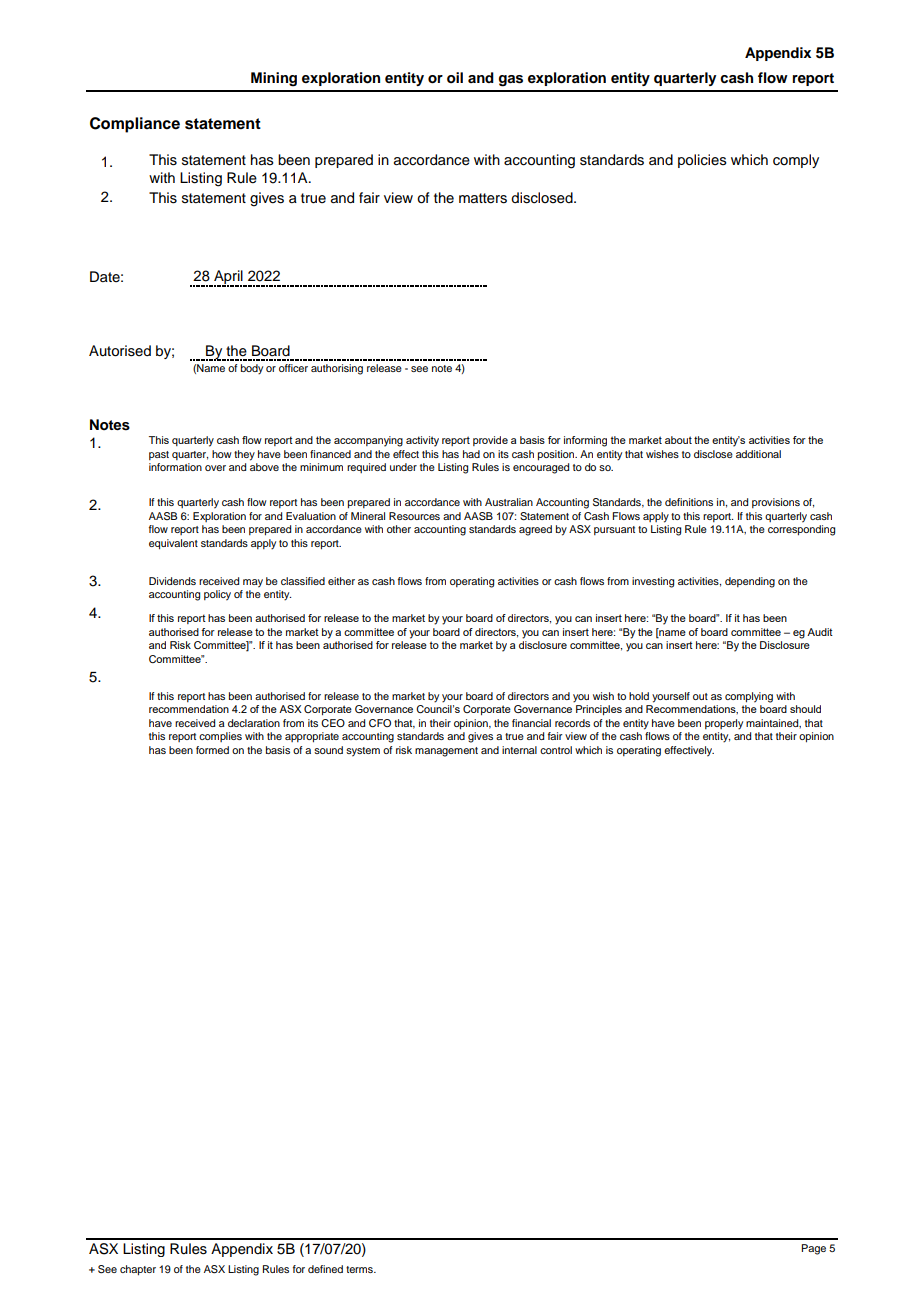  Describe the element at coordinates (455, 77) in the document. I see `oil` at that location.
